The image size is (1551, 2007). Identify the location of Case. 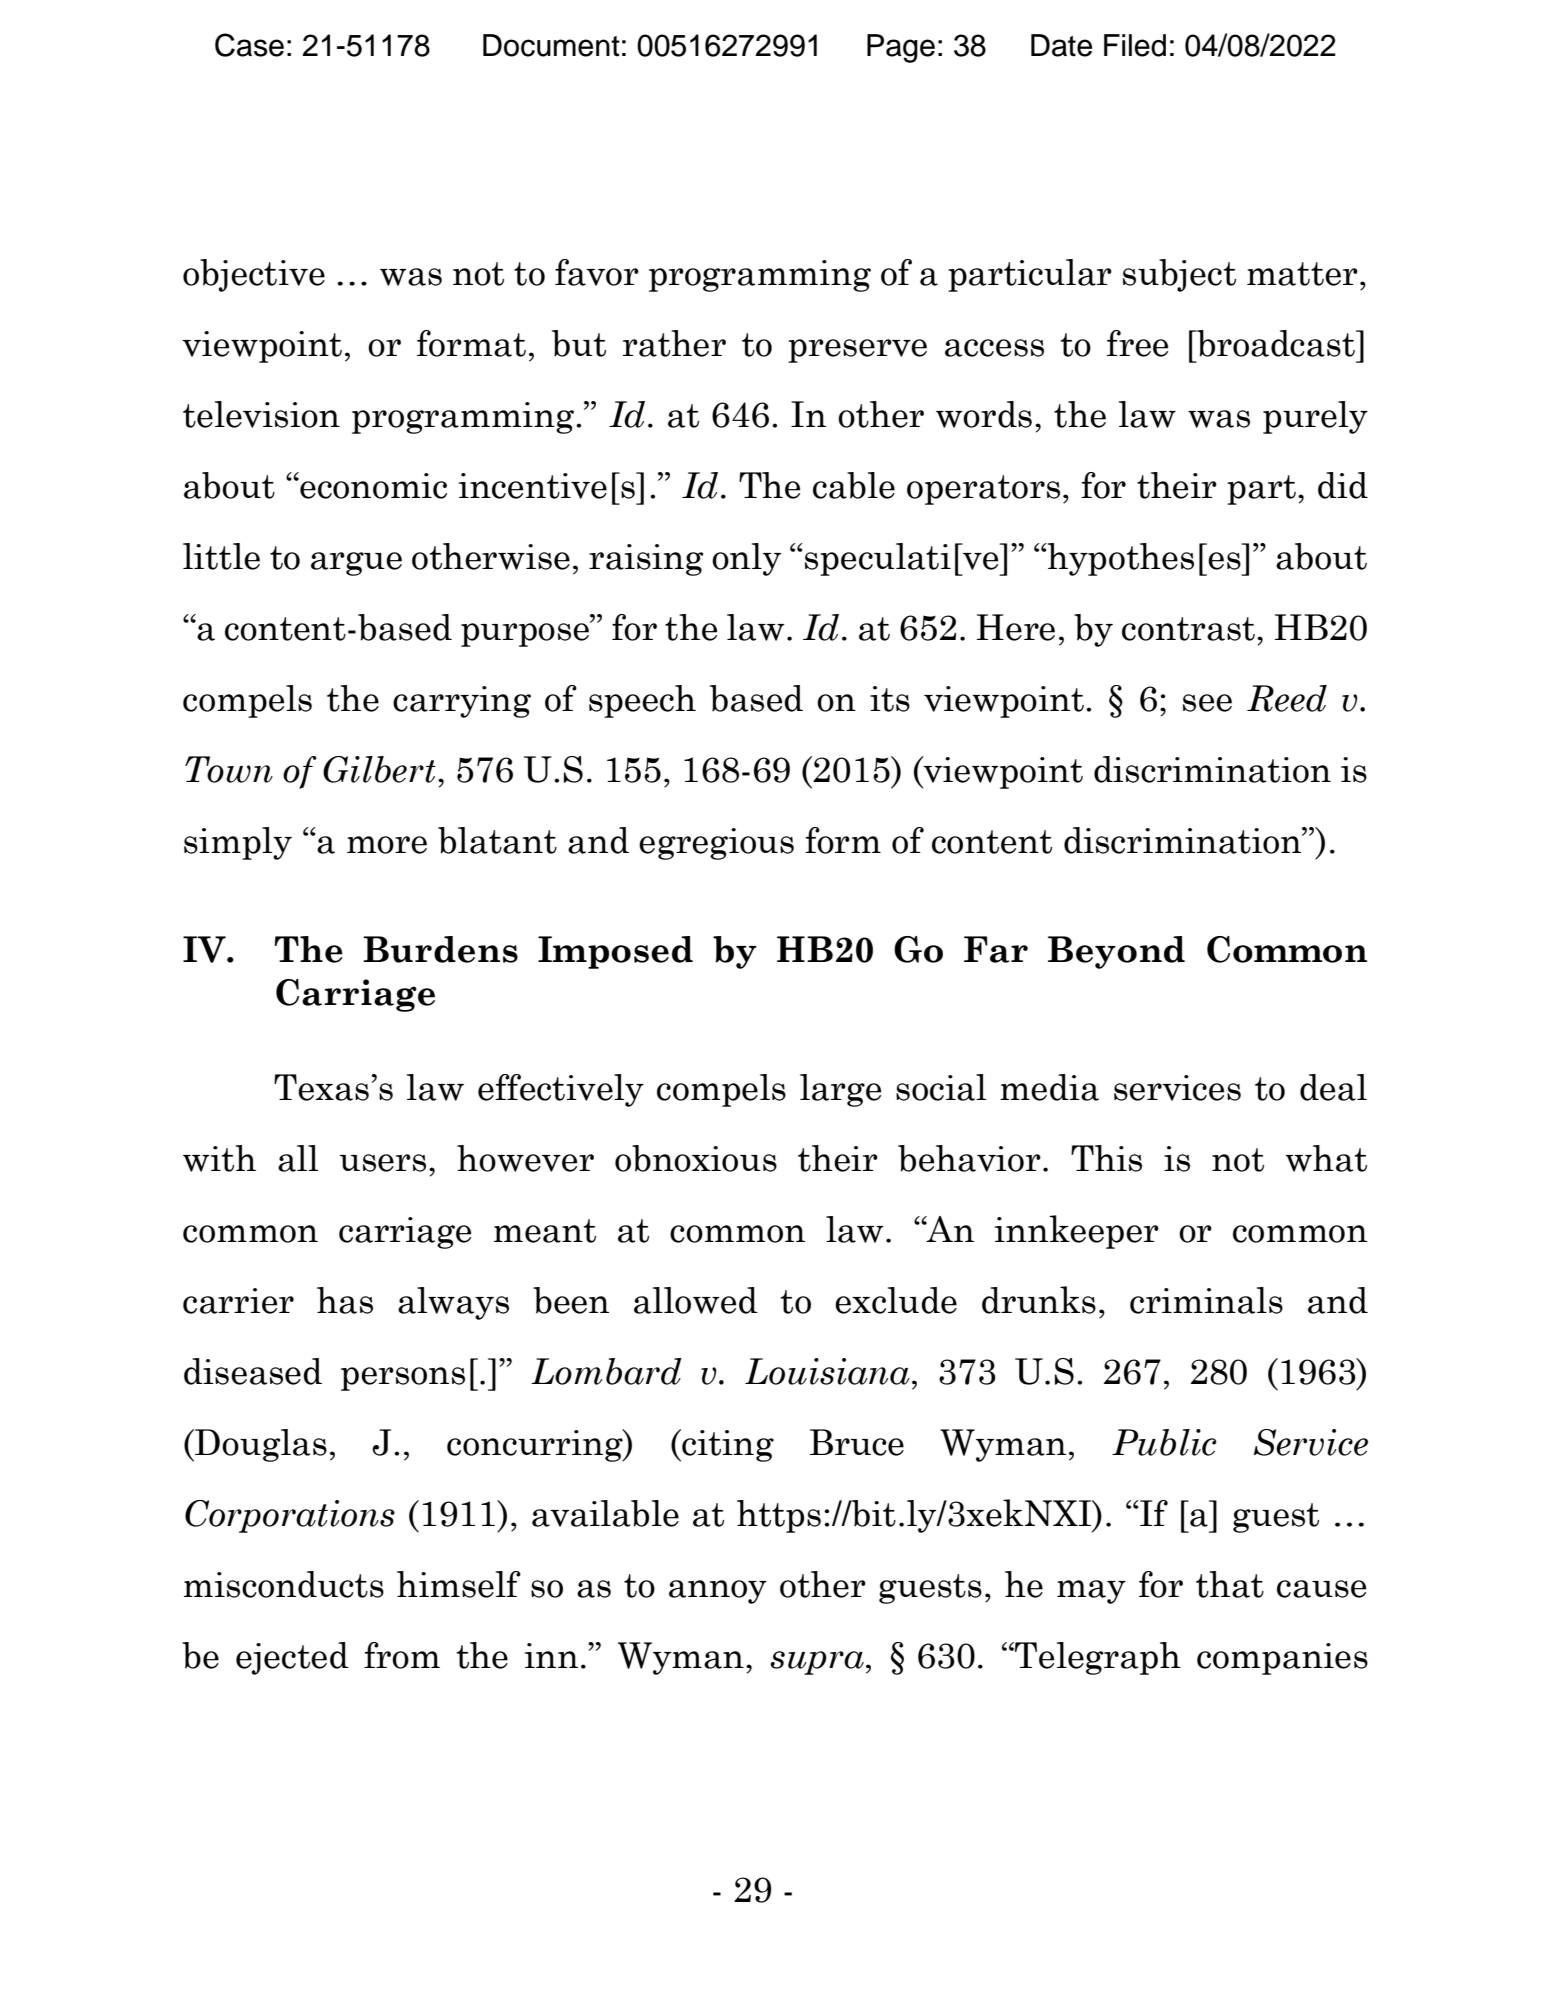
(249, 45).
